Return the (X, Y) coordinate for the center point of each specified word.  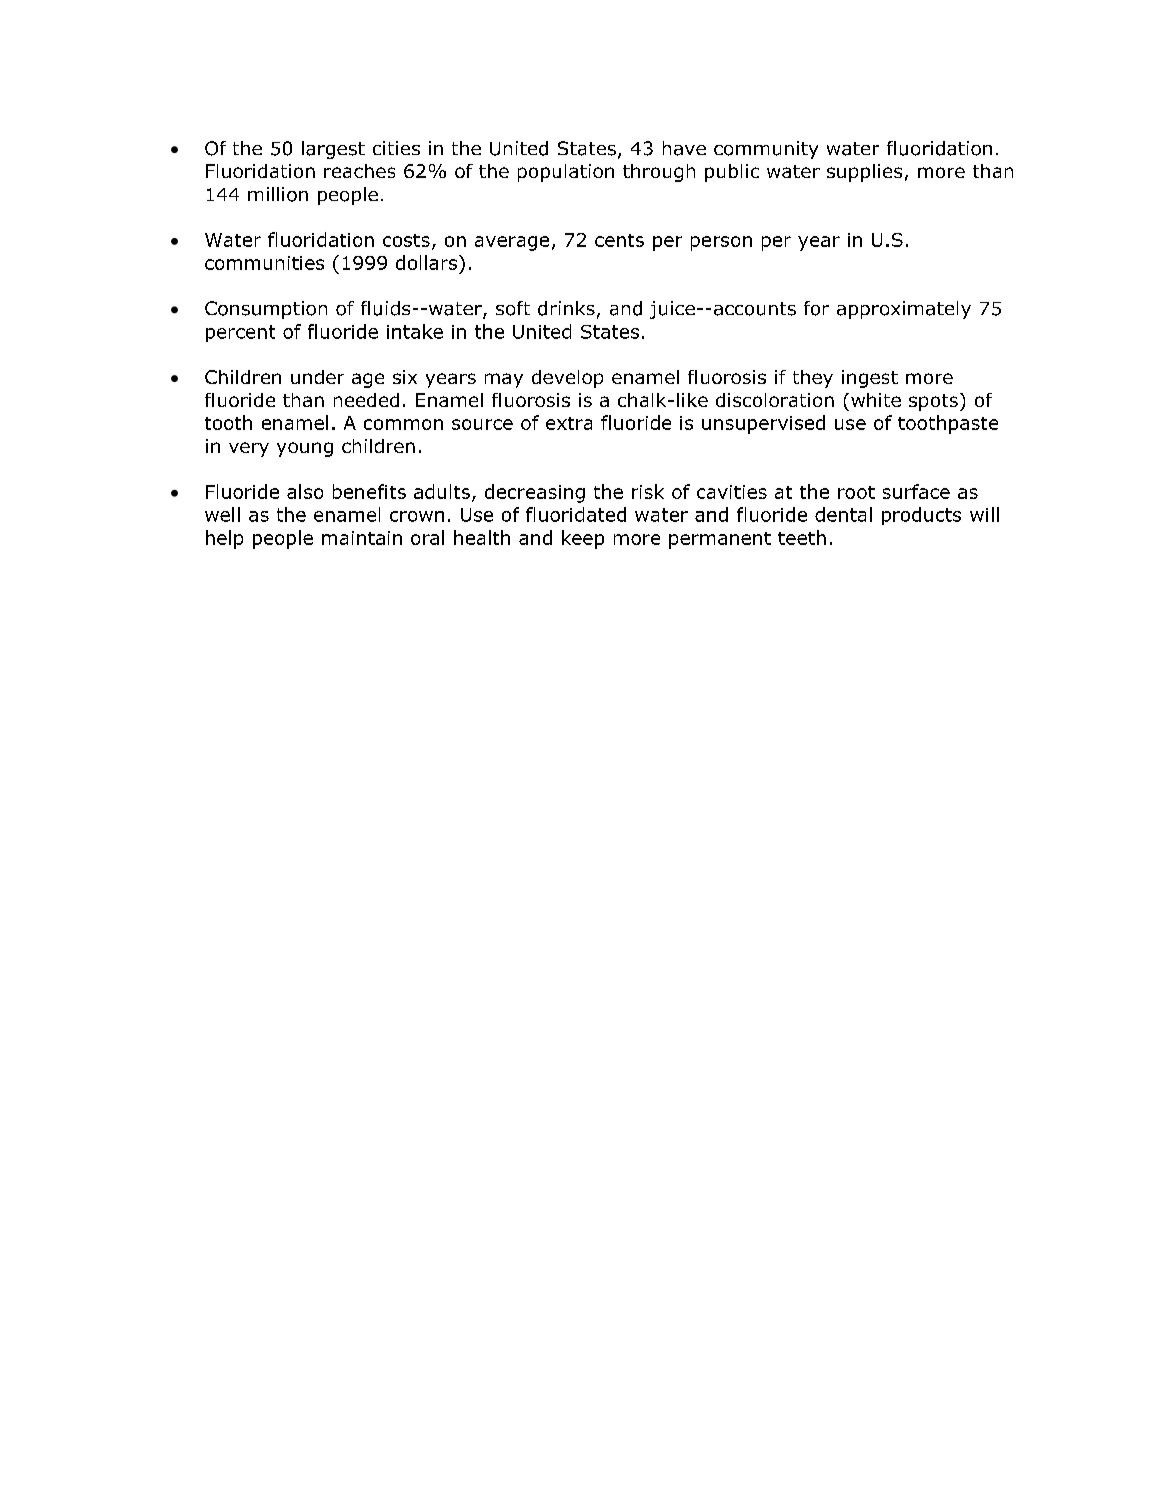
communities (264, 263)
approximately (904, 310)
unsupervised (763, 424)
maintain (362, 538)
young (305, 449)
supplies (864, 173)
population (566, 173)
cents (619, 240)
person (721, 243)
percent (240, 333)
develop (567, 379)
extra (569, 423)
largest (333, 150)
